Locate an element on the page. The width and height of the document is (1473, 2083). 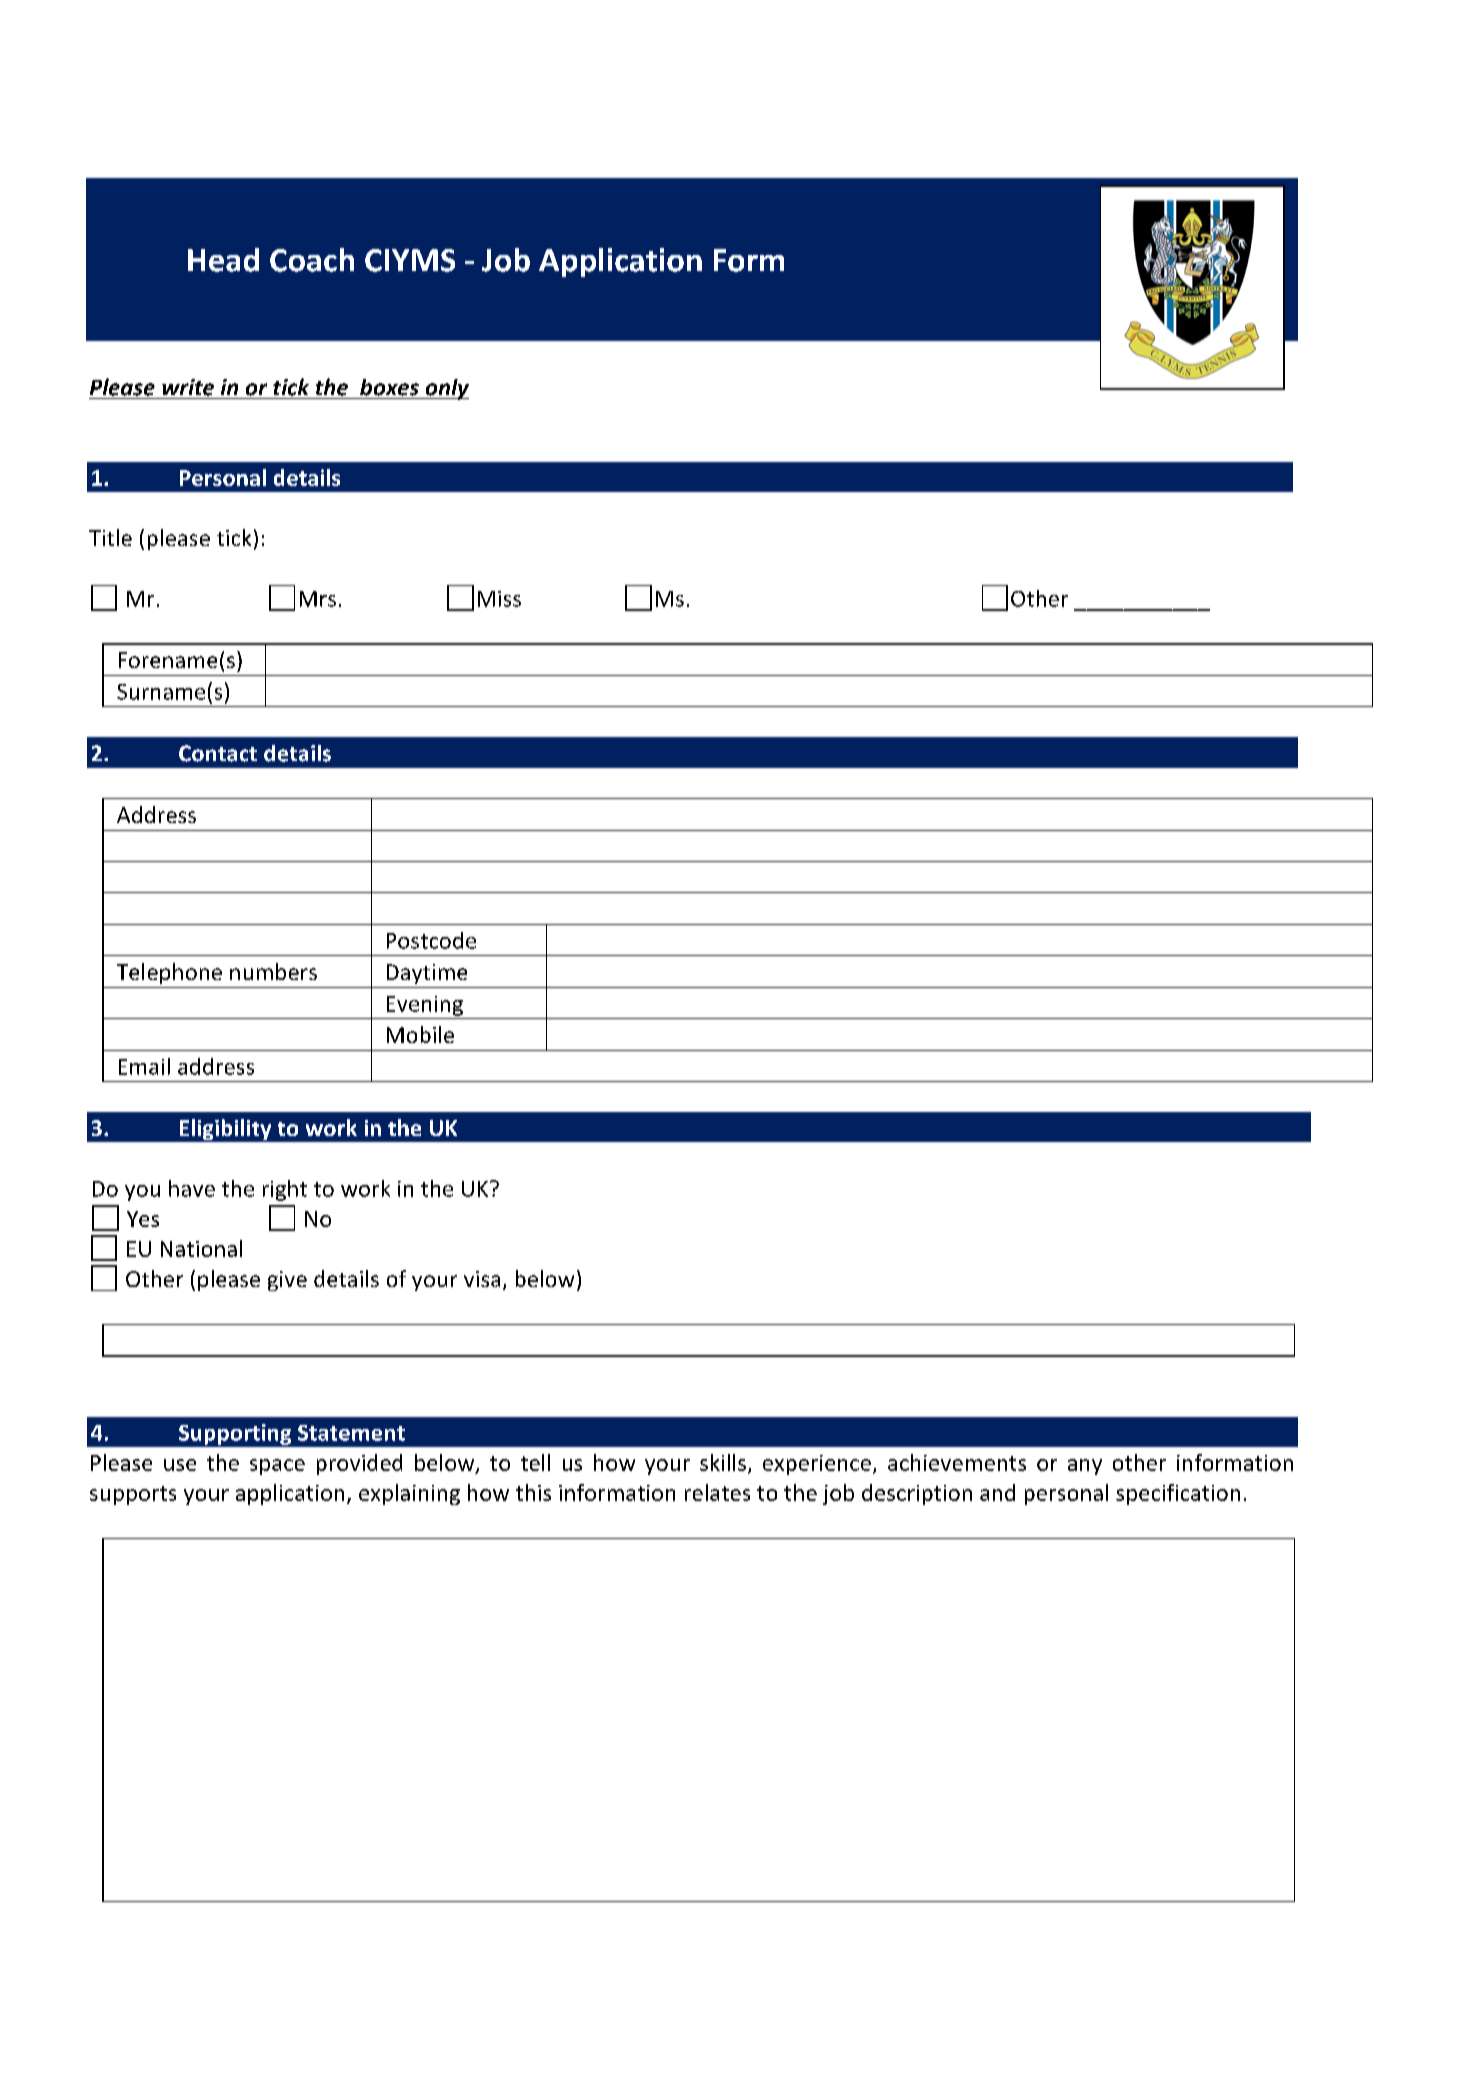
Postcode is located at coordinates (431, 940).
